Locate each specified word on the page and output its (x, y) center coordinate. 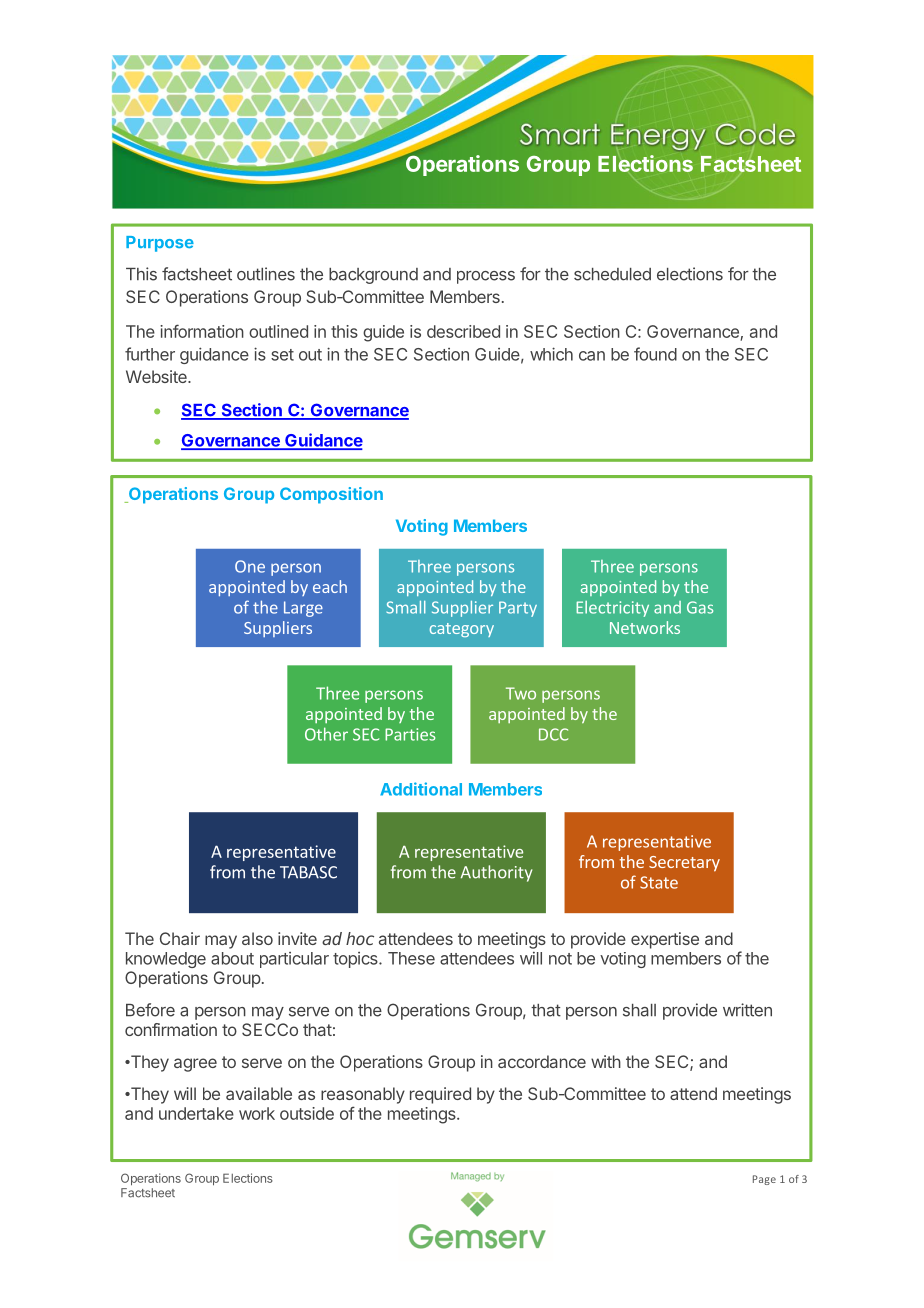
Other (326, 734)
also (257, 938)
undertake (196, 1113)
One (250, 566)
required (440, 1095)
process (486, 277)
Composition (331, 495)
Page (764, 1180)
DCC (553, 734)
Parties (410, 734)
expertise (665, 940)
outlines (266, 274)
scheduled (612, 274)
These (411, 958)
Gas (700, 607)
